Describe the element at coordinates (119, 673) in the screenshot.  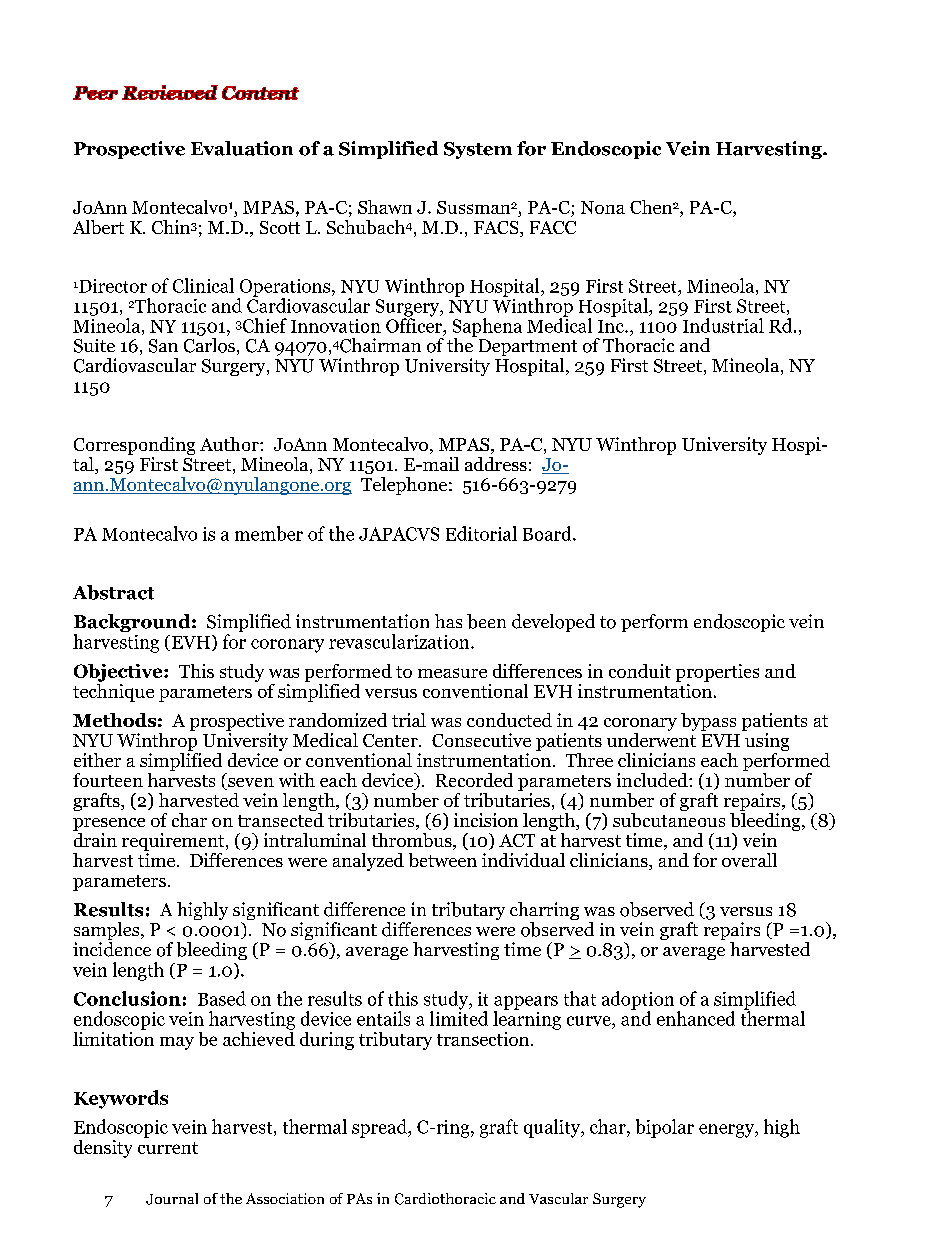
I see `Objective` at that location.
